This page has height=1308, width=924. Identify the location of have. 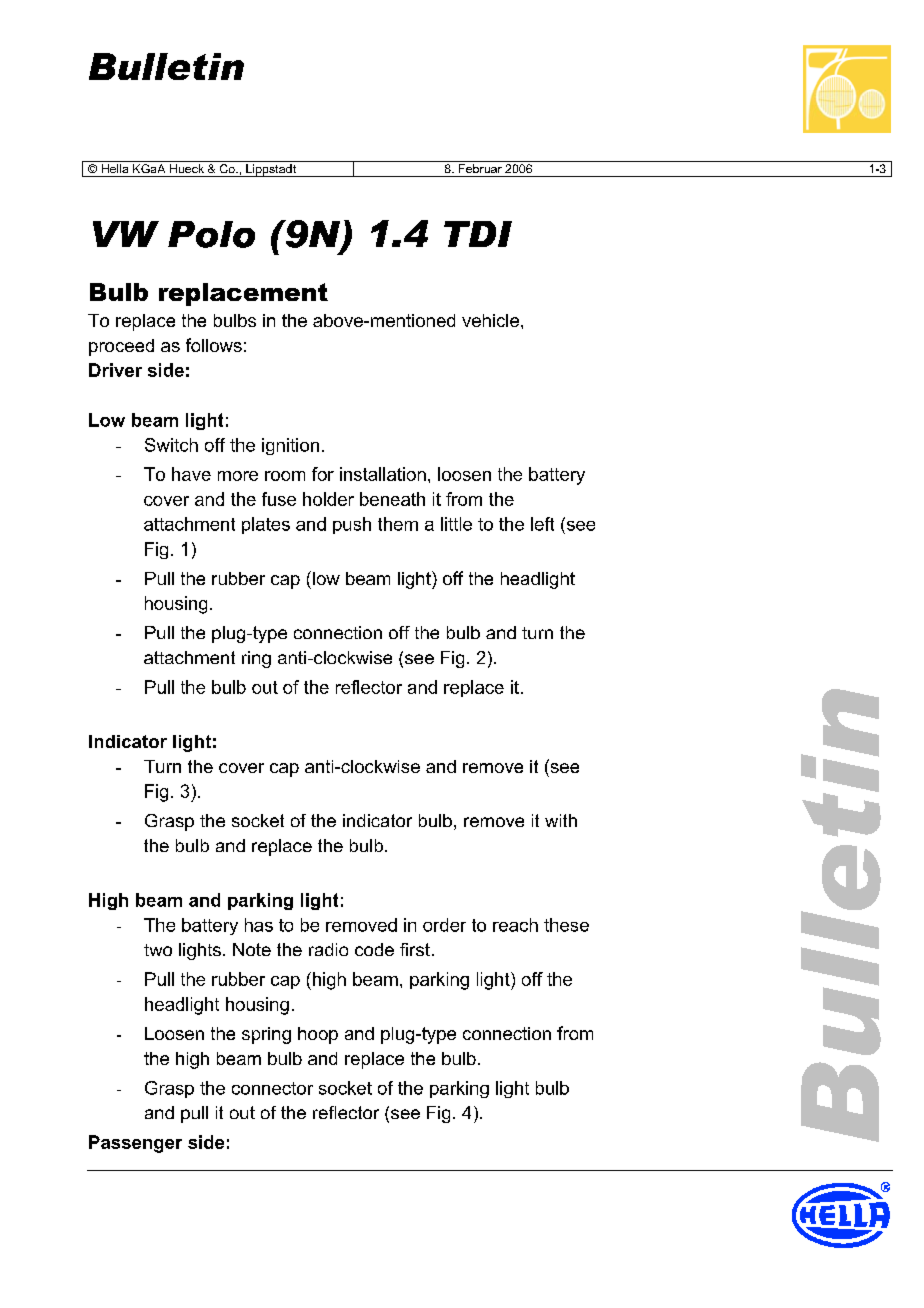
(191, 474).
